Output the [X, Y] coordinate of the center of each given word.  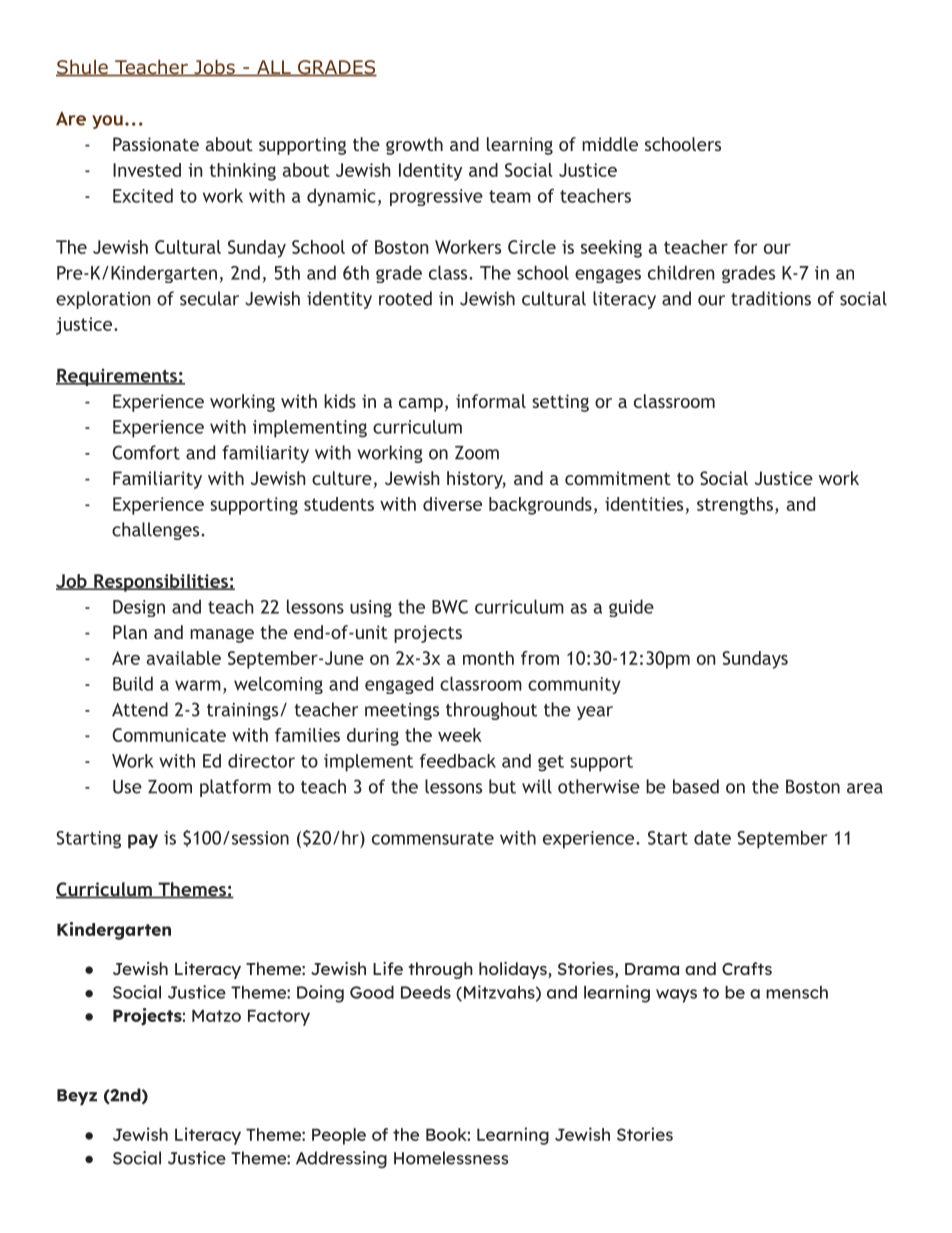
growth [414, 146]
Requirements [117, 377]
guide [631, 608]
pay [143, 841]
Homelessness [451, 1158]
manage [222, 636]
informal [491, 401]
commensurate [433, 838]
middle [610, 144]
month [488, 658]
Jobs [214, 68]
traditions [771, 298]
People [339, 1136]
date [712, 837]
